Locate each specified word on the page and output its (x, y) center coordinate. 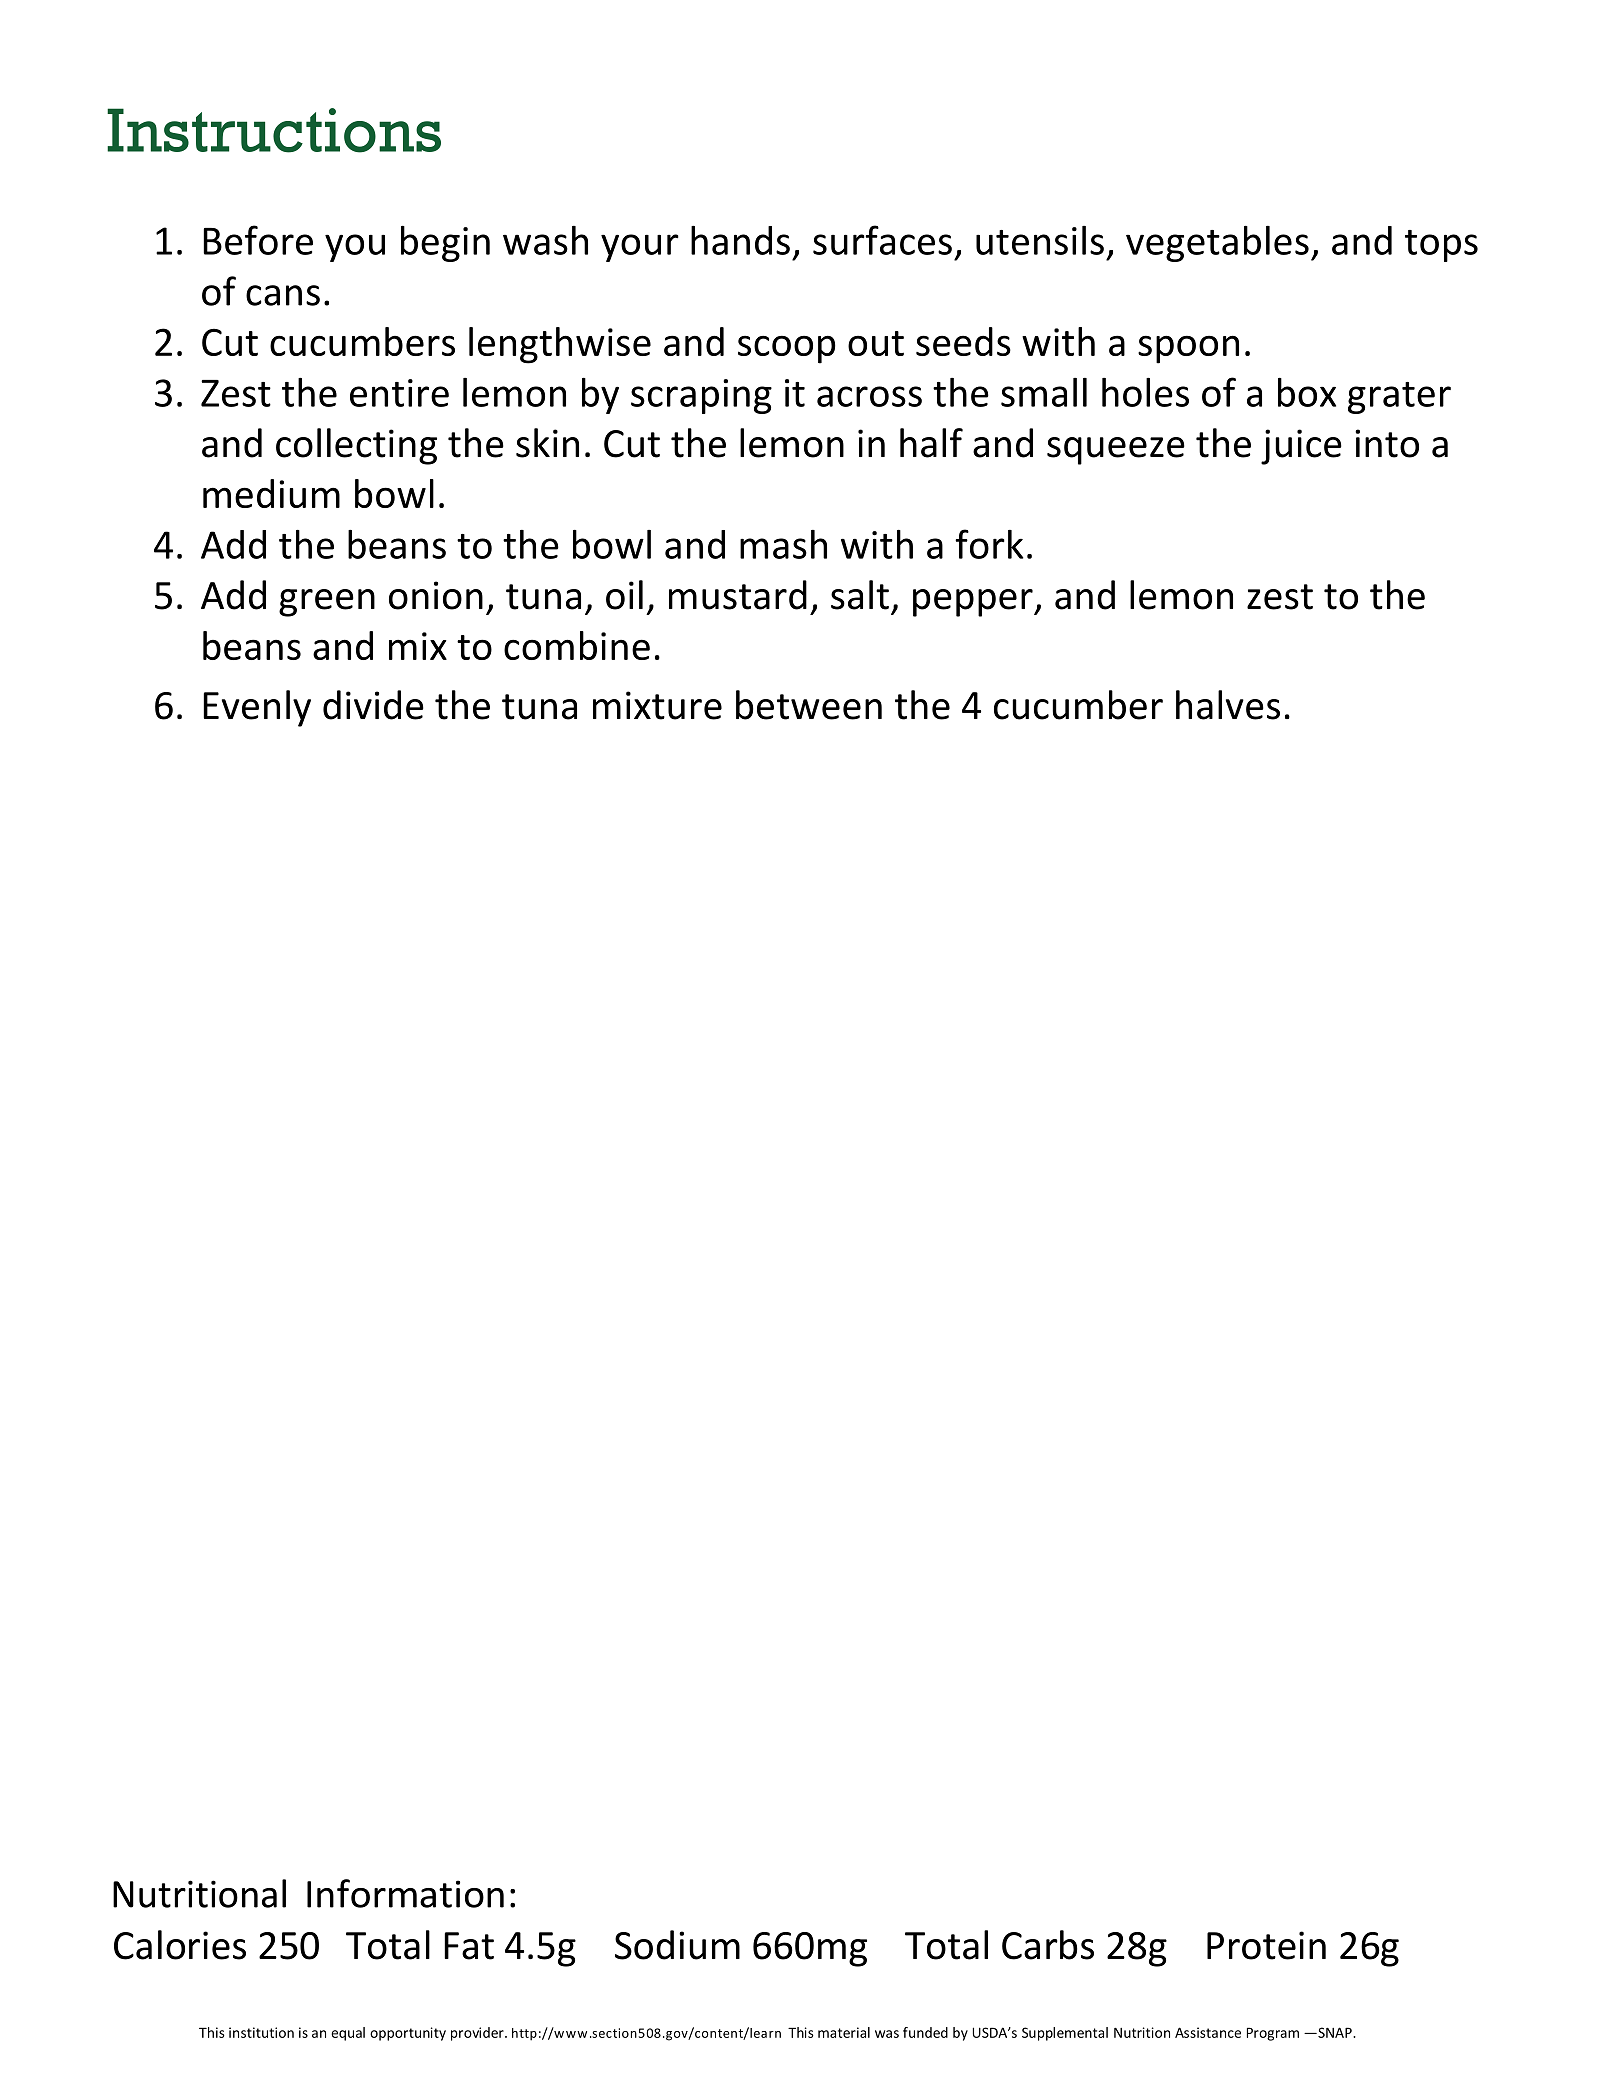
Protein (1266, 1945)
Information (405, 1893)
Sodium (677, 1945)
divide (373, 705)
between (809, 705)
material (844, 2032)
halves (1228, 705)
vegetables (1217, 244)
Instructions (274, 130)
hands (740, 240)
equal (348, 2034)
